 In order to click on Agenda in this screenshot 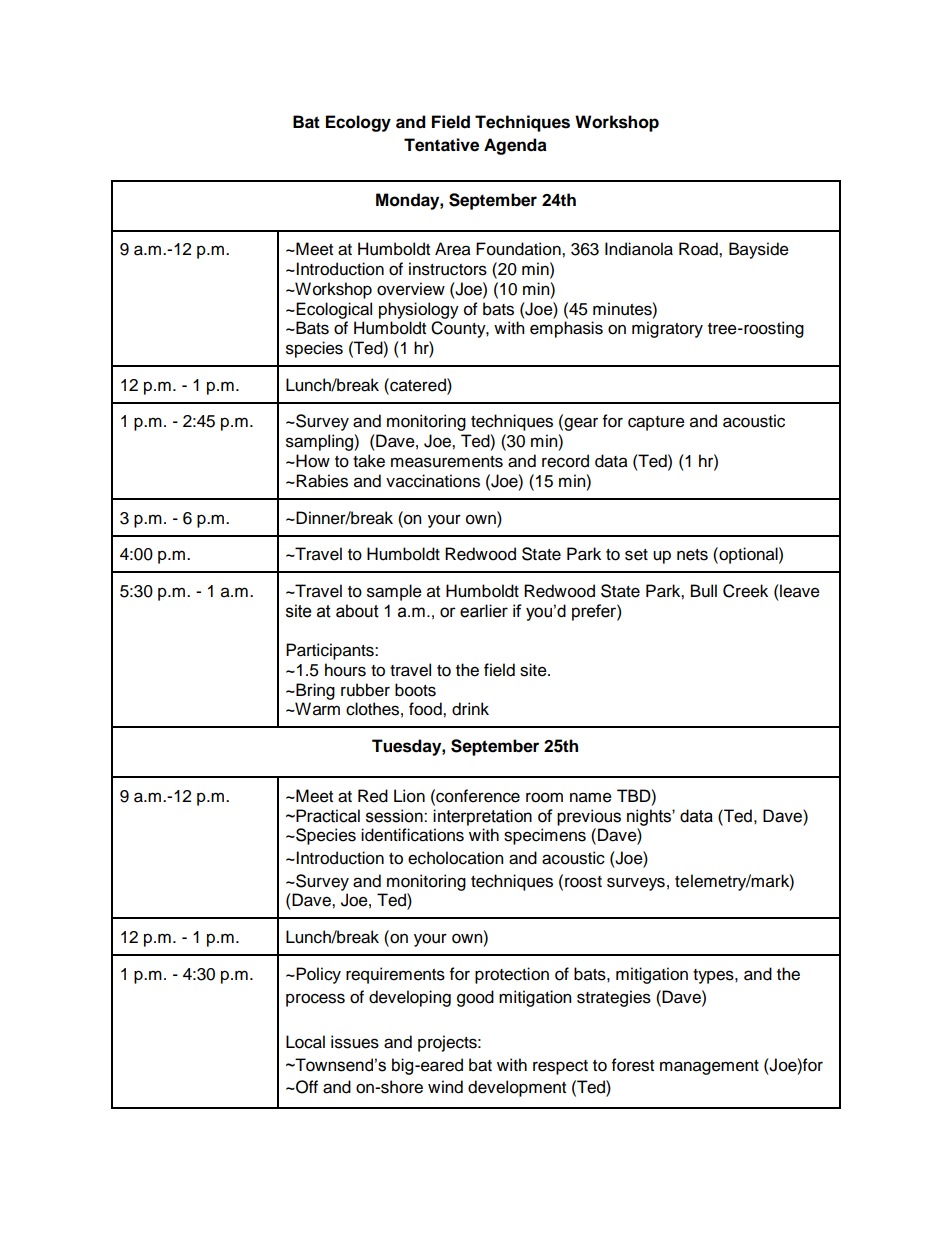, I will do `click(515, 146)`.
